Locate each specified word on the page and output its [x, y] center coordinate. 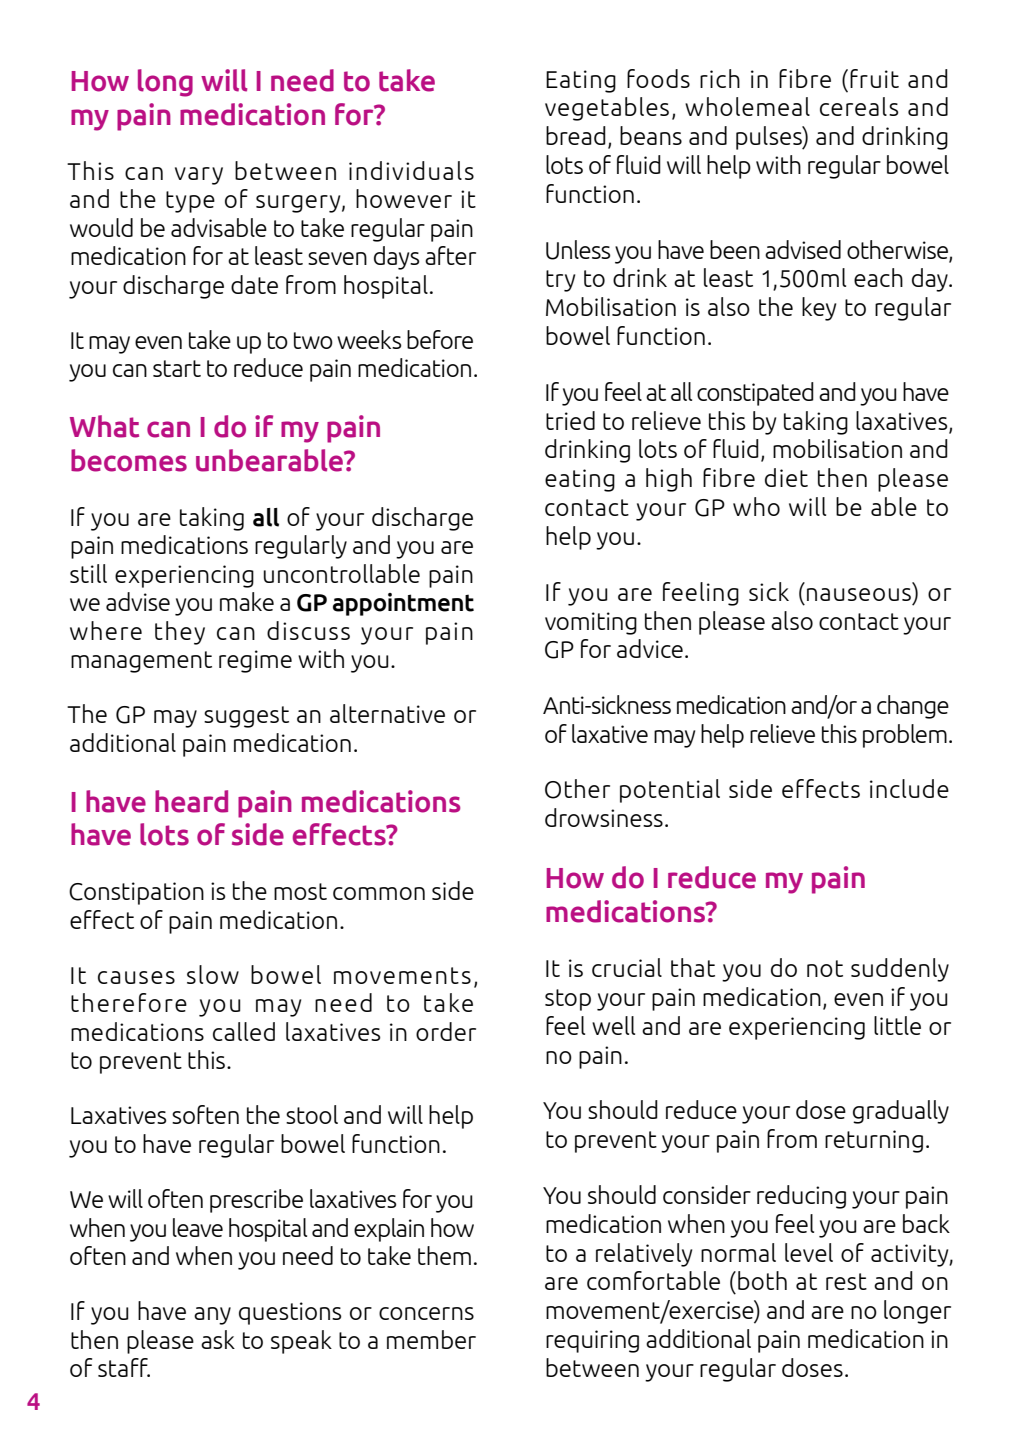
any [212, 1316]
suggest [246, 717]
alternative [387, 713]
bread [576, 135]
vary [199, 176]
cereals [859, 106]
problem [905, 736]
